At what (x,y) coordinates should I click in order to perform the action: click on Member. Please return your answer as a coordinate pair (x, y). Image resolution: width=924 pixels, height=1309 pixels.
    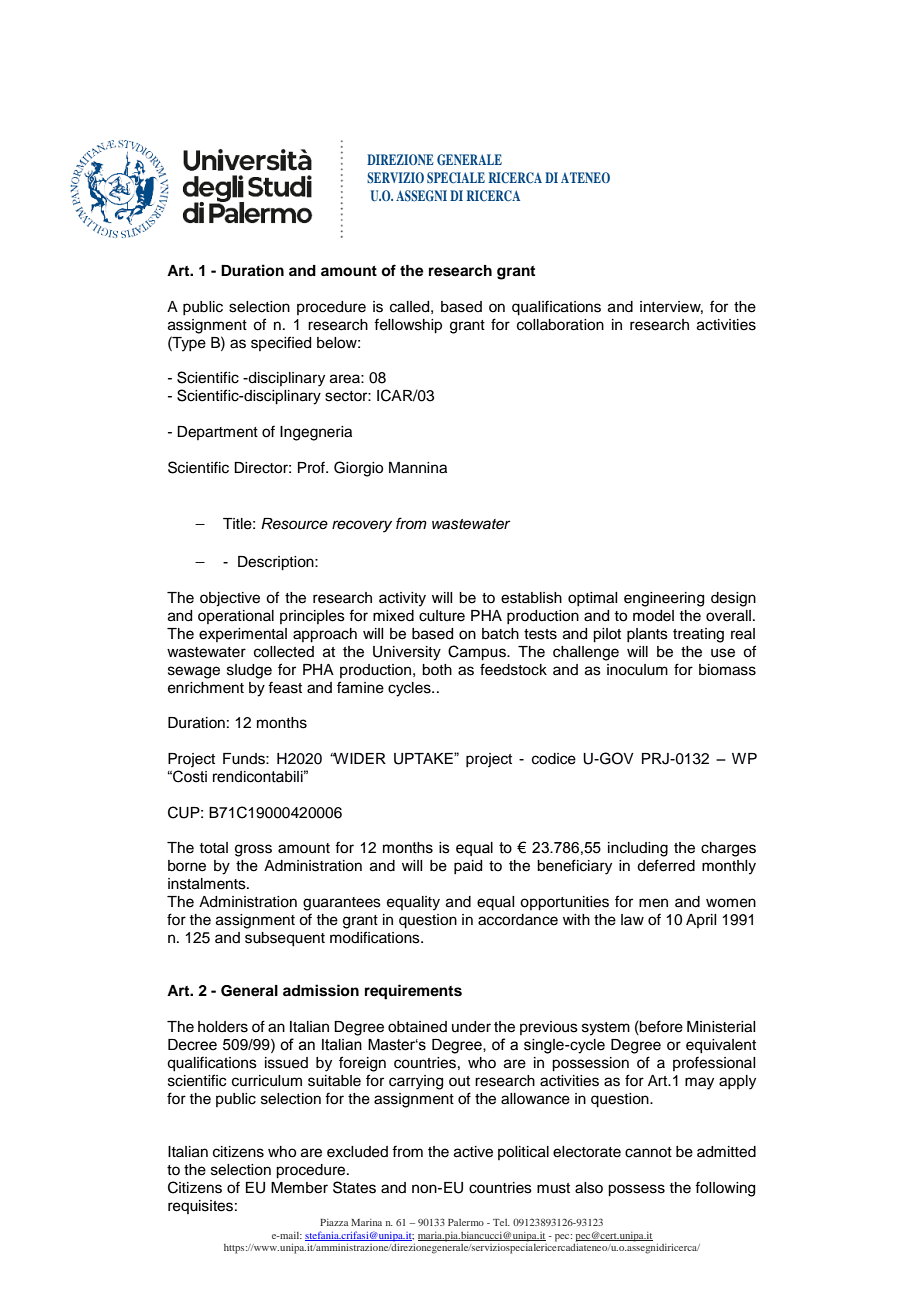
    Looking at the image, I should click on (299, 1188).
